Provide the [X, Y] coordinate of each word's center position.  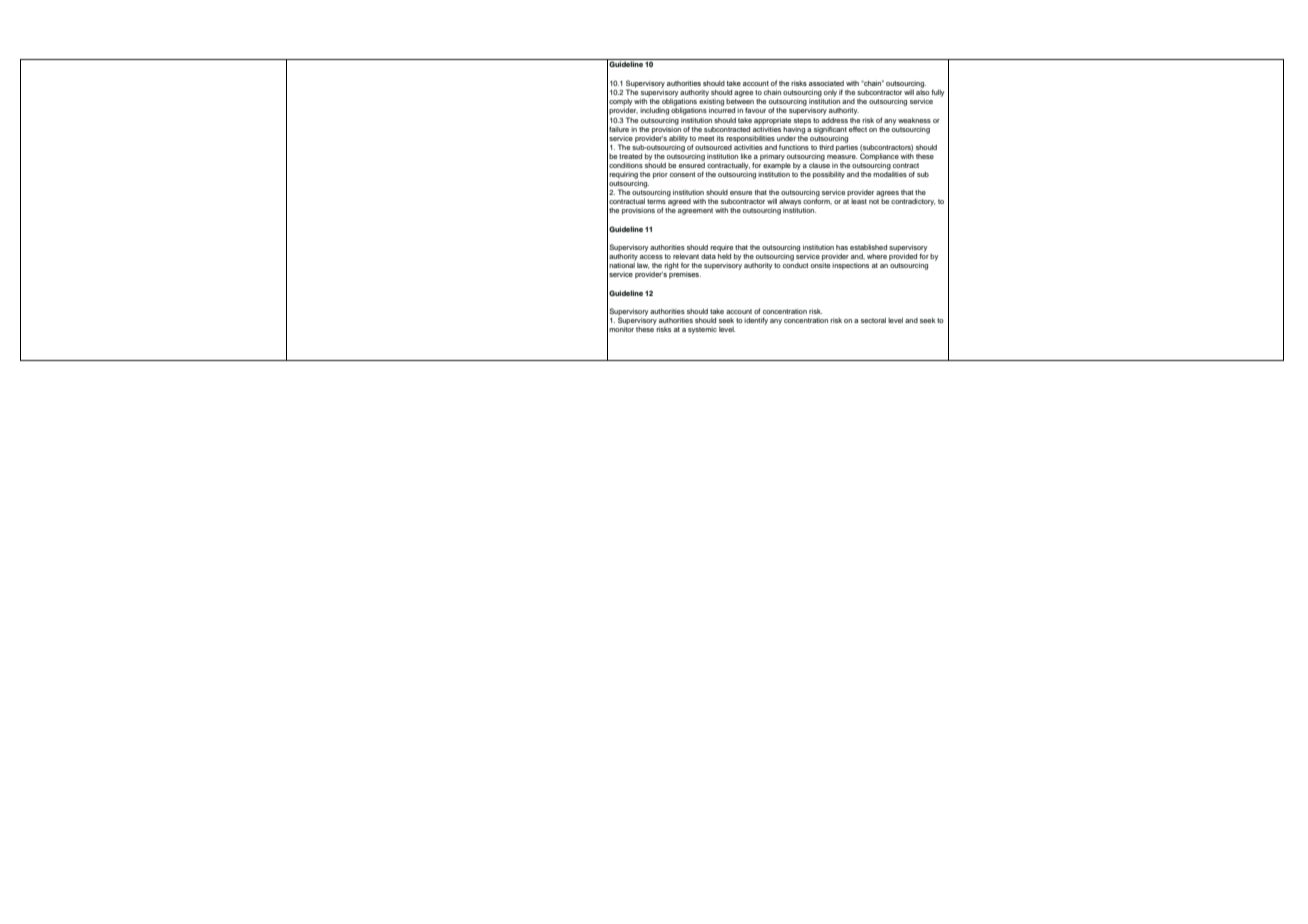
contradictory [913, 202]
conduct [795, 265]
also [923, 92]
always [790, 202]
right [671, 266]
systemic [702, 330]
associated [826, 83]
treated [630, 156]
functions [794, 147]
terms [656, 201]
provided [903, 257]
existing [711, 102]
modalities [890, 173]
